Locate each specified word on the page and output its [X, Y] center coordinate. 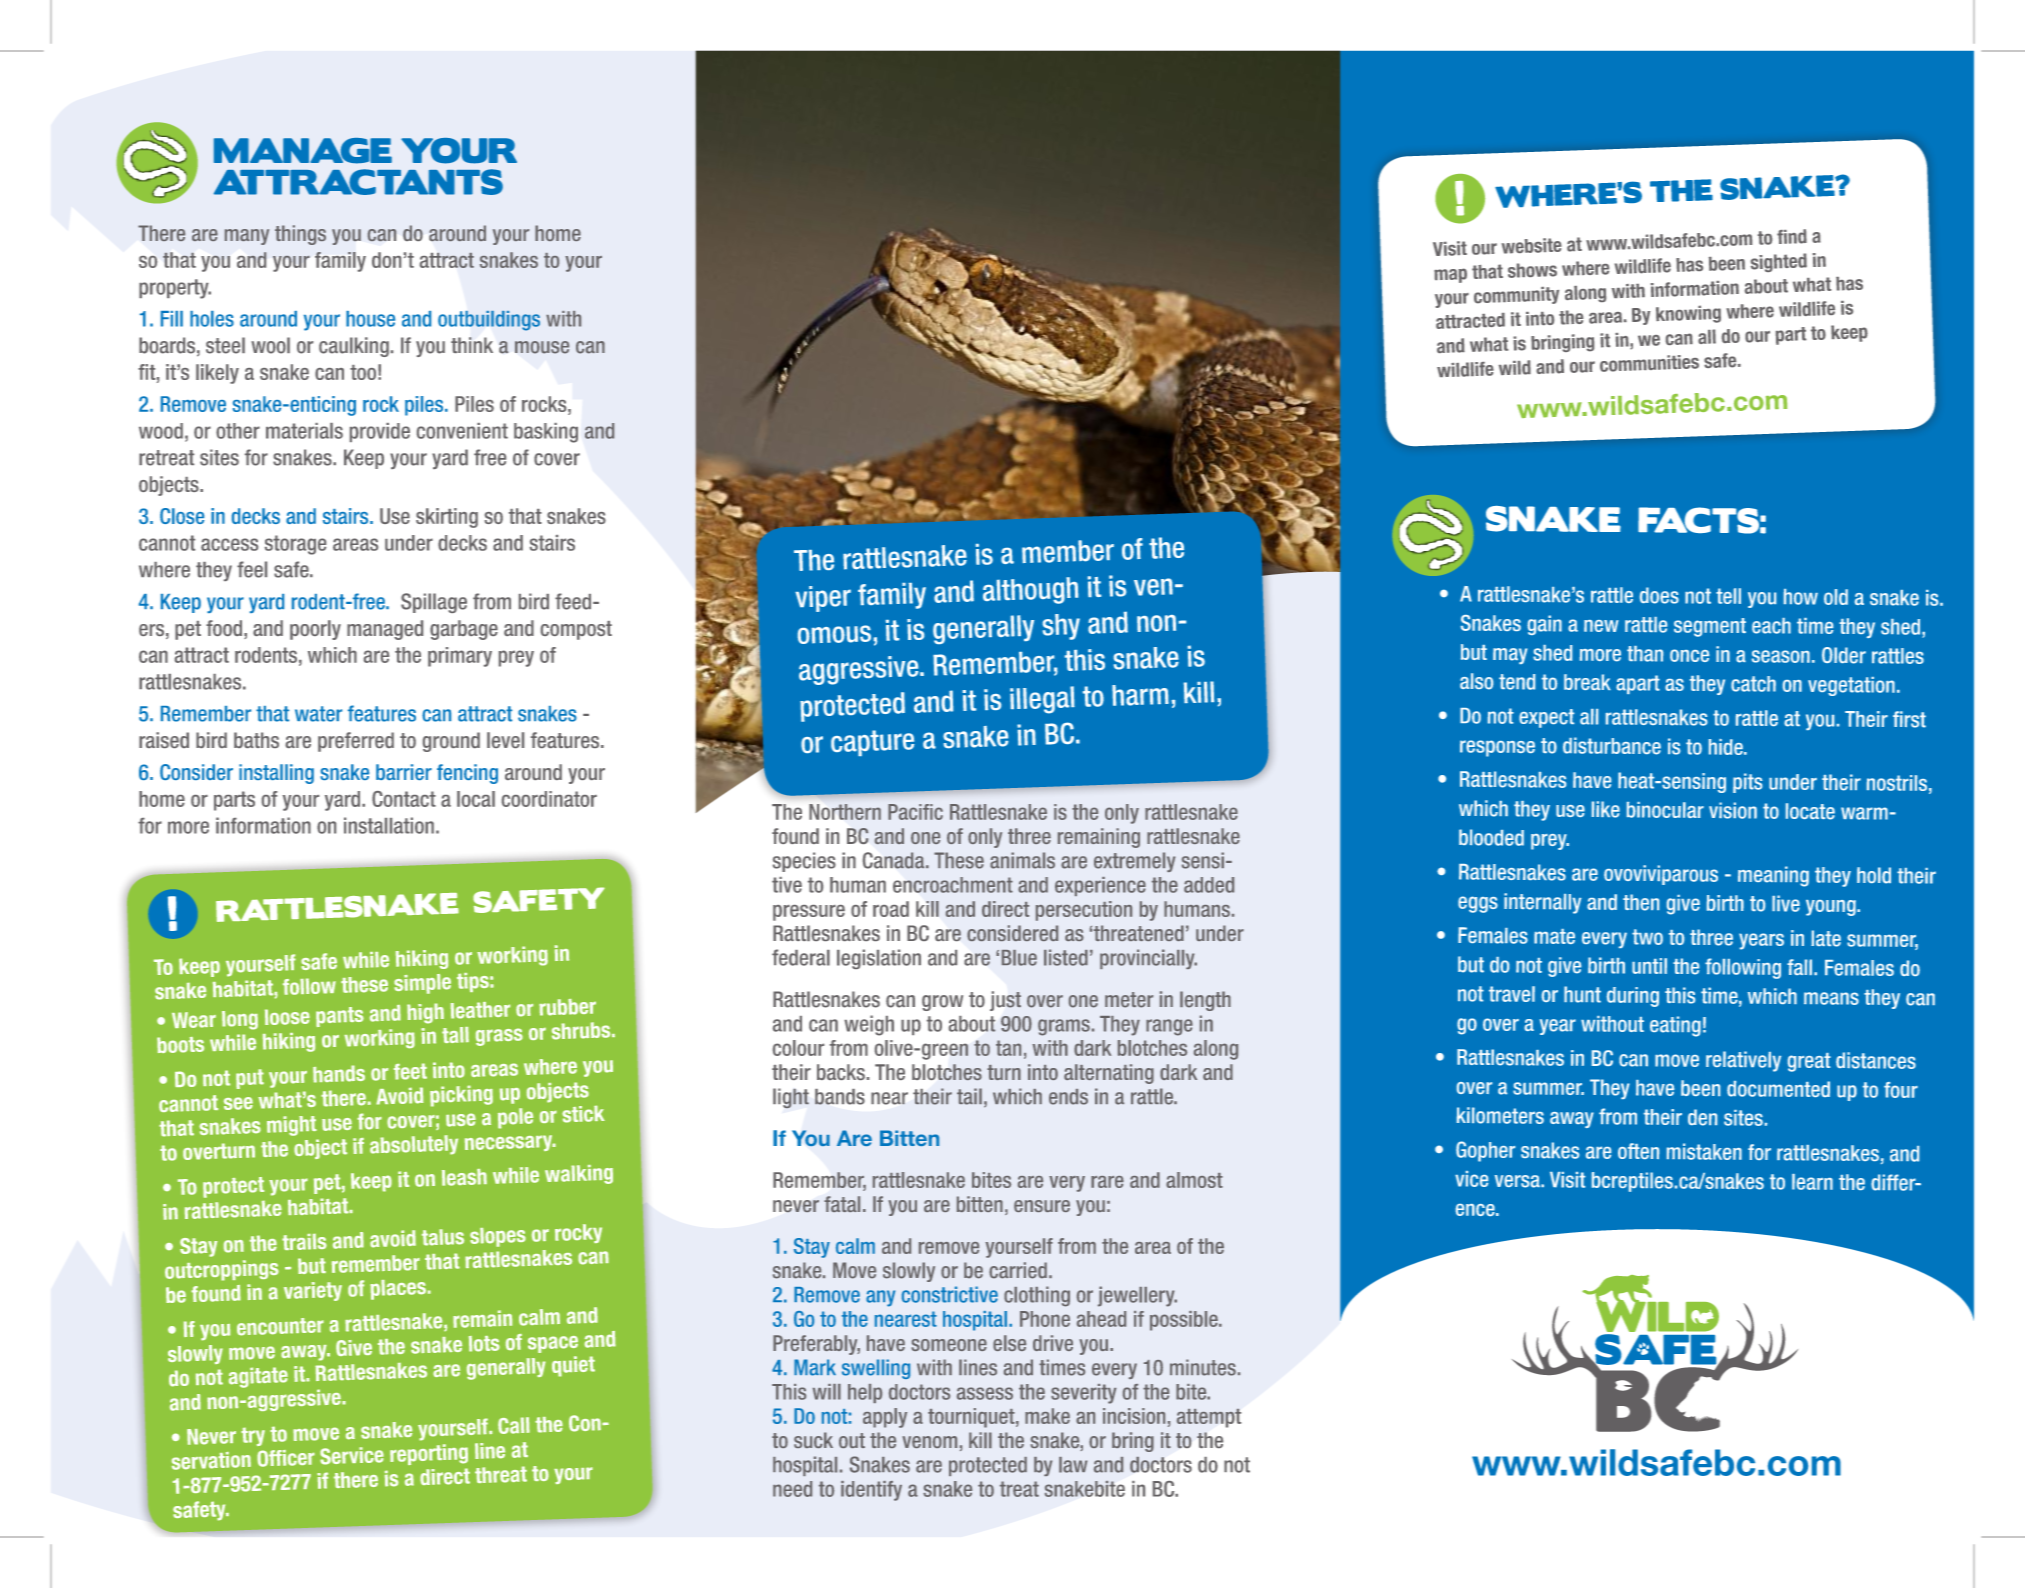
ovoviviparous [1661, 875]
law [1073, 1465]
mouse [542, 347]
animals [1022, 860]
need [792, 1489]
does [1659, 595]
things [300, 235]
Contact [404, 799]
